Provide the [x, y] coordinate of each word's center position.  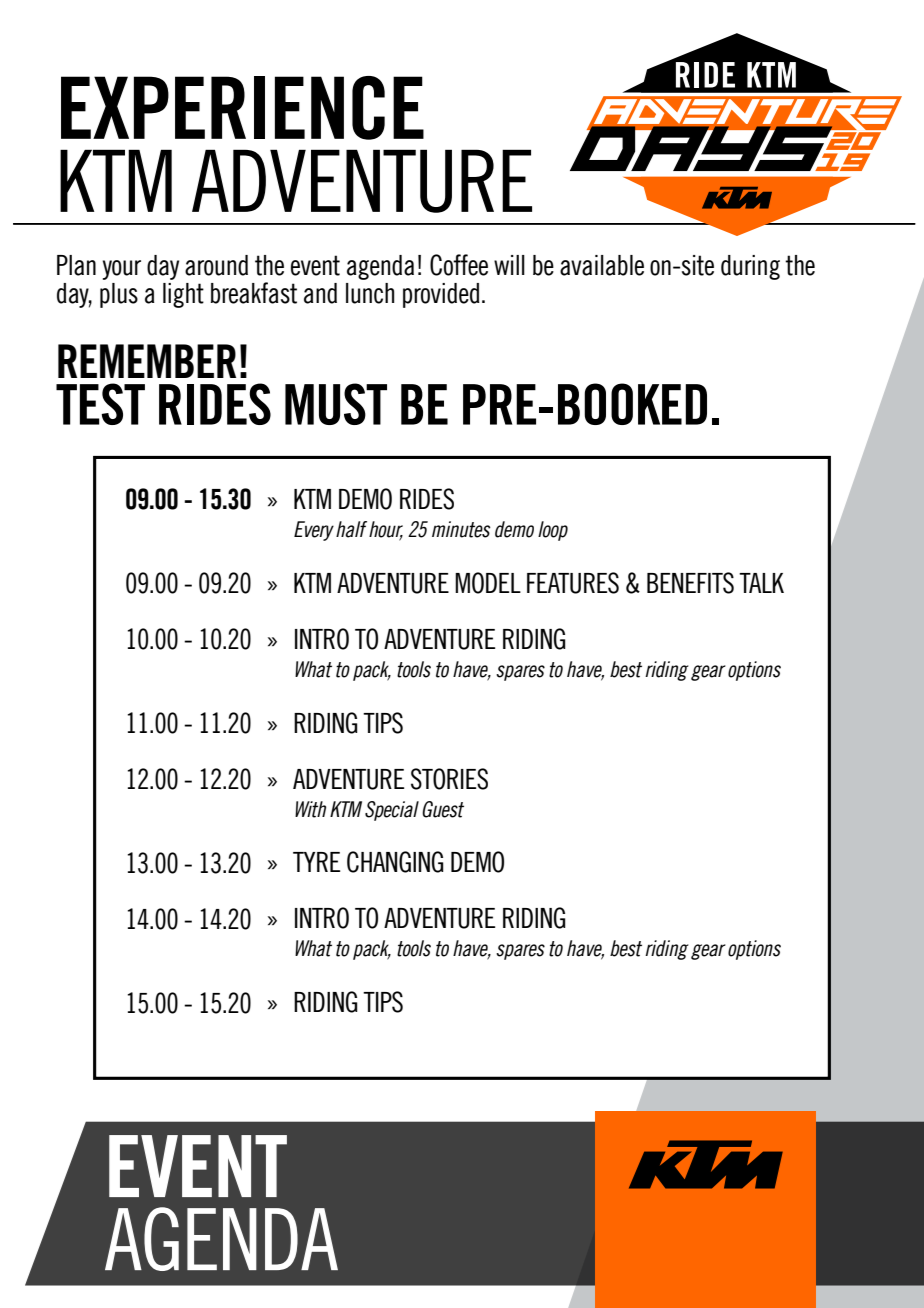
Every [314, 531]
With [310, 809]
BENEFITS [690, 583]
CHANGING [395, 862]
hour [386, 530]
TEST [100, 404]
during [750, 267]
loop [553, 531]
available [602, 265]
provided [441, 295]
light [183, 295]
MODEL [488, 583]
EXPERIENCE [242, 108]
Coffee [459, 265]
